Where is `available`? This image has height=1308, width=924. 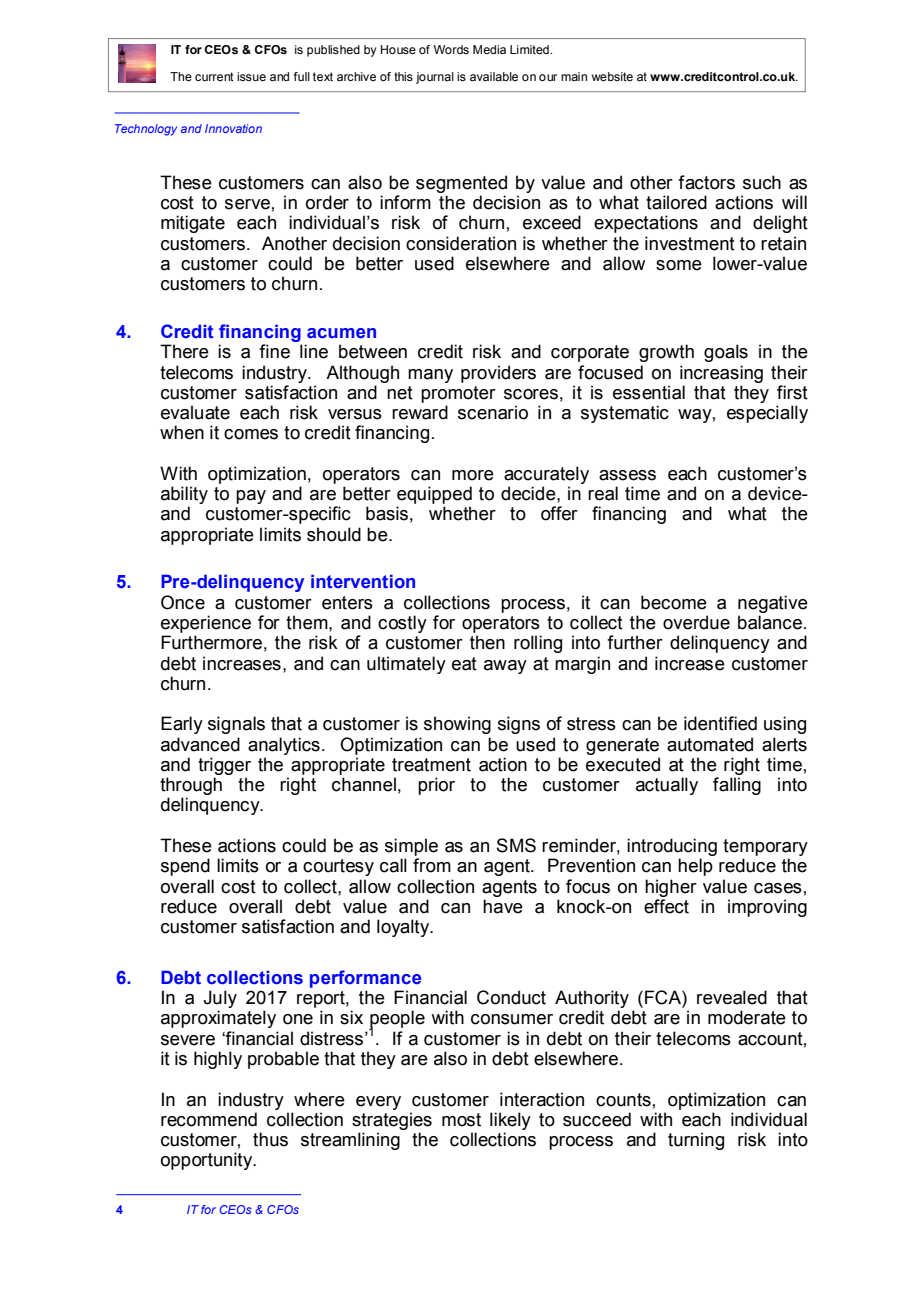
available is located at coordinates (494, 76).
